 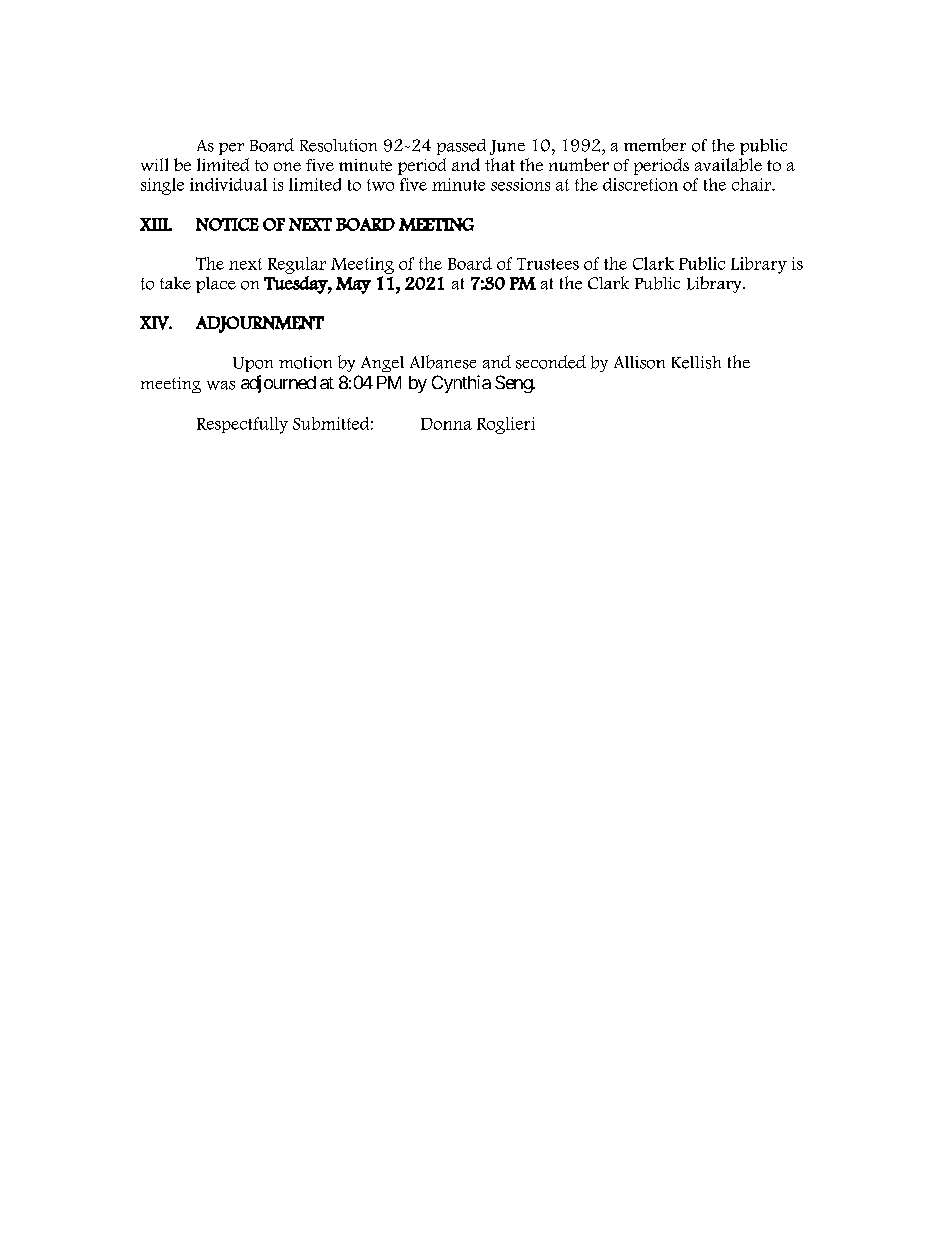 What do you see at coordinates (382, 364) in the document?
I see `Angel` at bounding box center [382, 364].
